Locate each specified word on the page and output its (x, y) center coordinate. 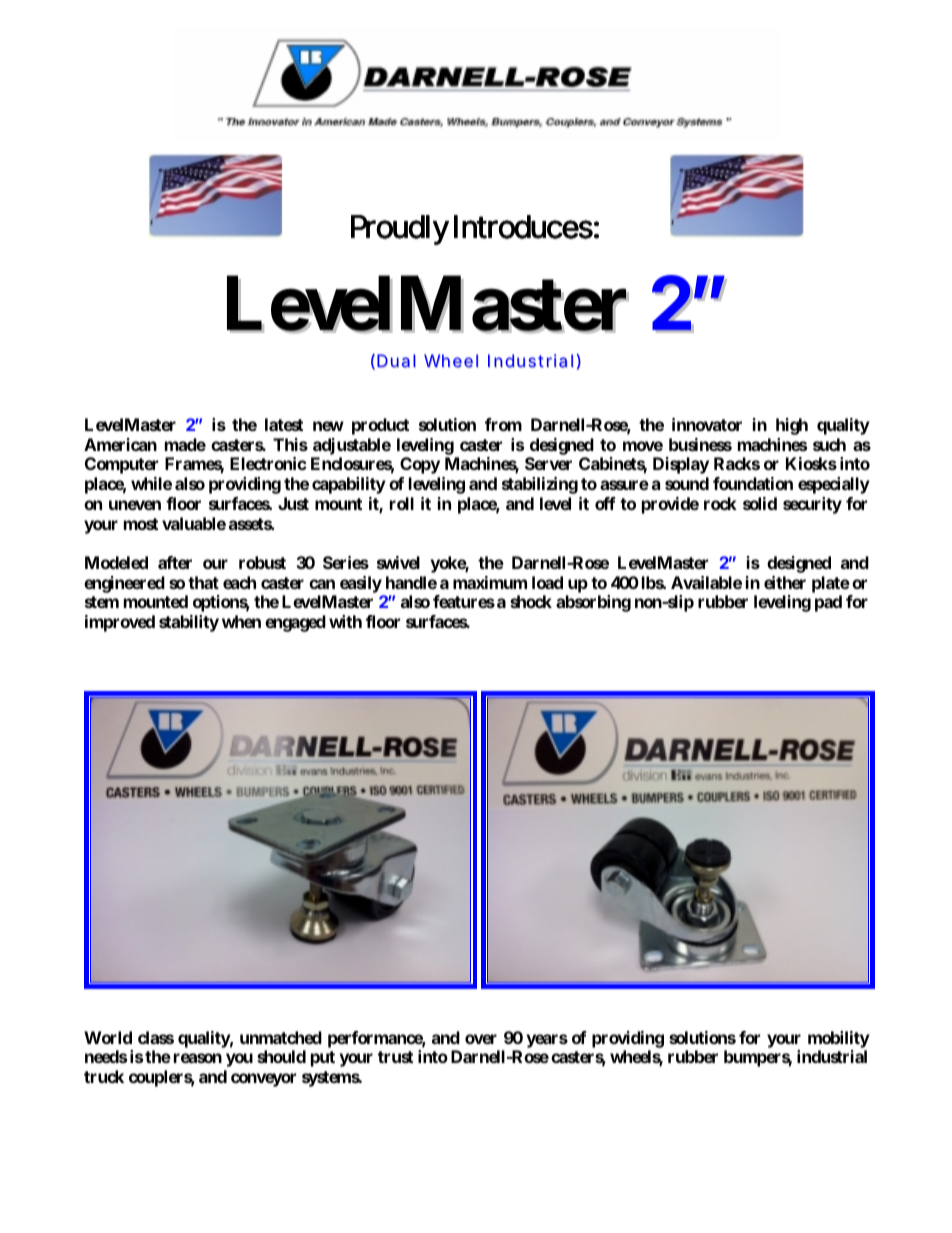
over (481, 1039)
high (792, 426)
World (108, 1037)
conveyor (263, 1080)
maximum (490, 582)
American (120, 444)
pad (828, 603)
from (503, 424)
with (345, 621)
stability (189, 623)
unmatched (281, 1037)
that (203, 582)
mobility (839, 1039)
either (785, 582)
